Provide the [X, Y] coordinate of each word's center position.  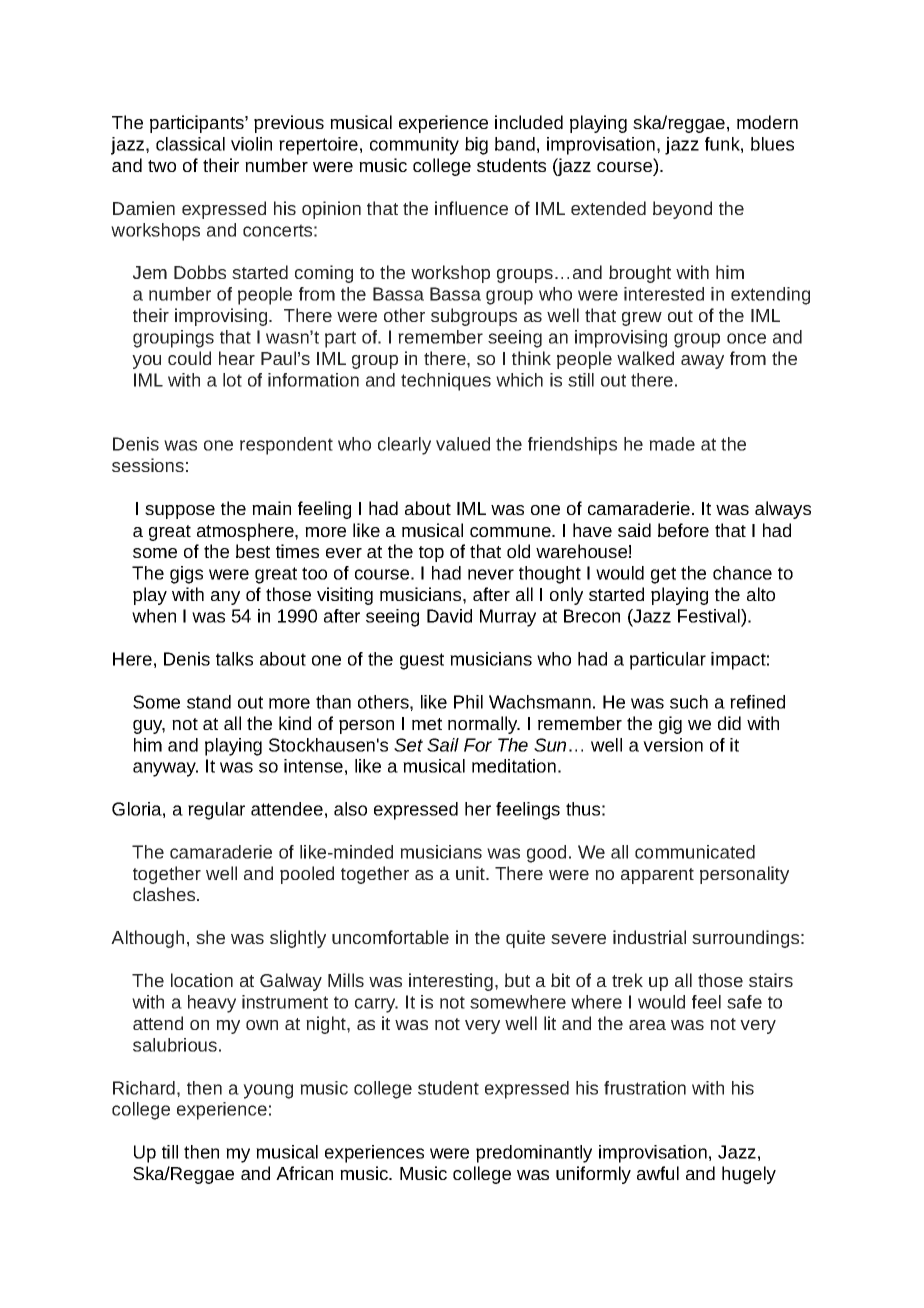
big [476, 146]
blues [772, 144]
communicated [695, 852]
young [268, 1091]
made [672, 444]
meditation [514, 766]
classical [190, 144]
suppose [180, 512]
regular [216, 811]
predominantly [534, 1154]
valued [463, 444]
